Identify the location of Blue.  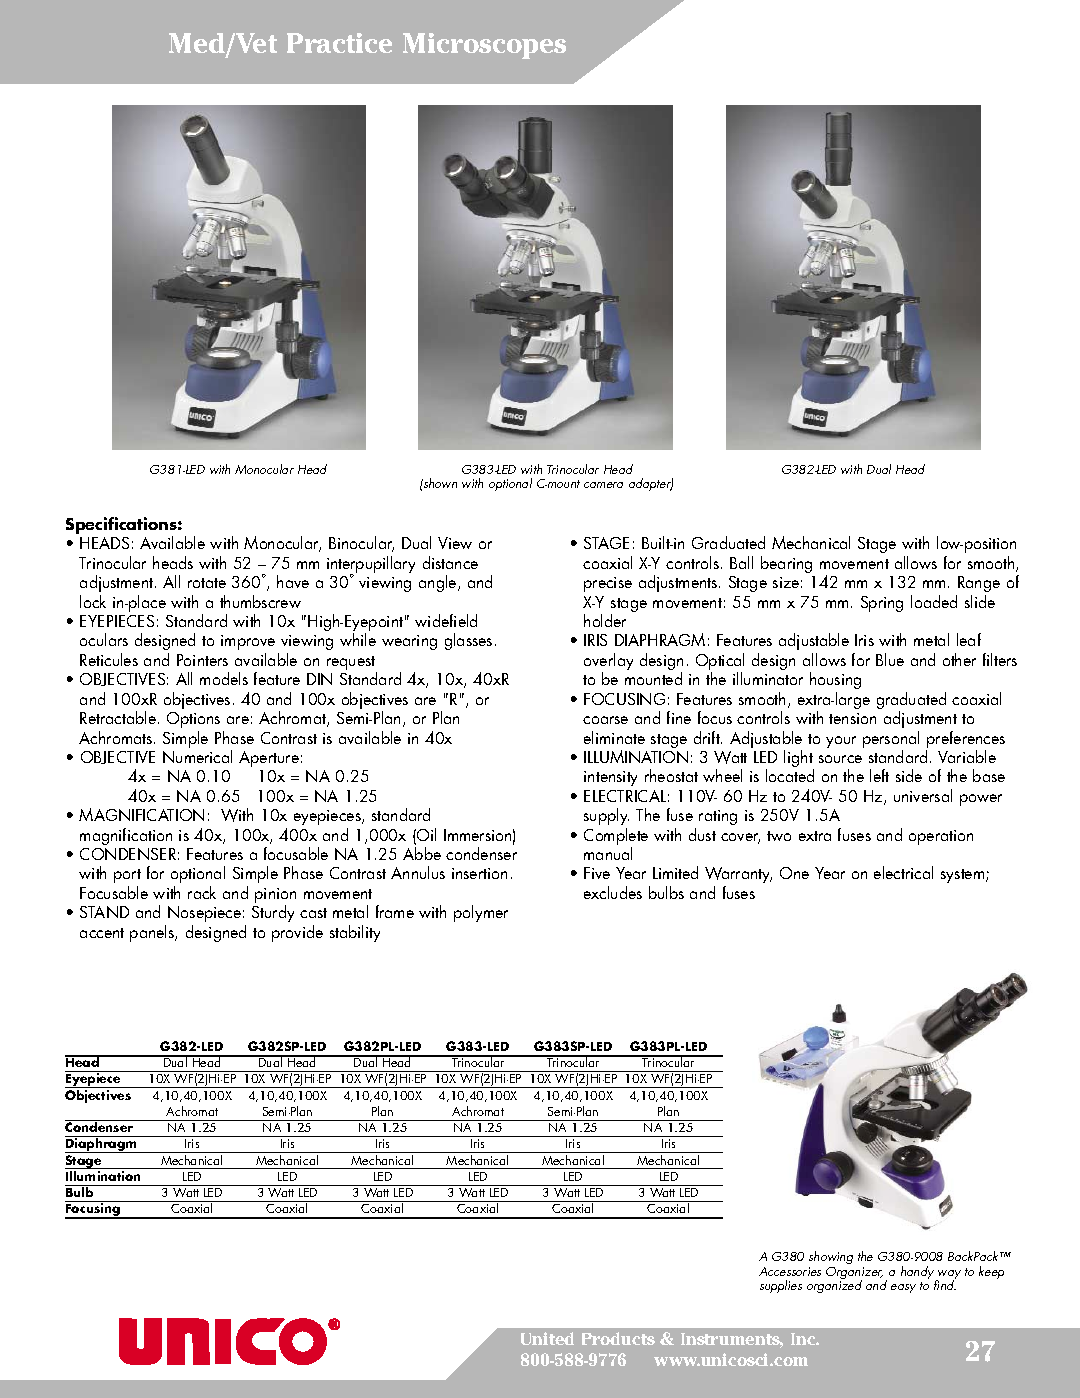
(890, 659).
